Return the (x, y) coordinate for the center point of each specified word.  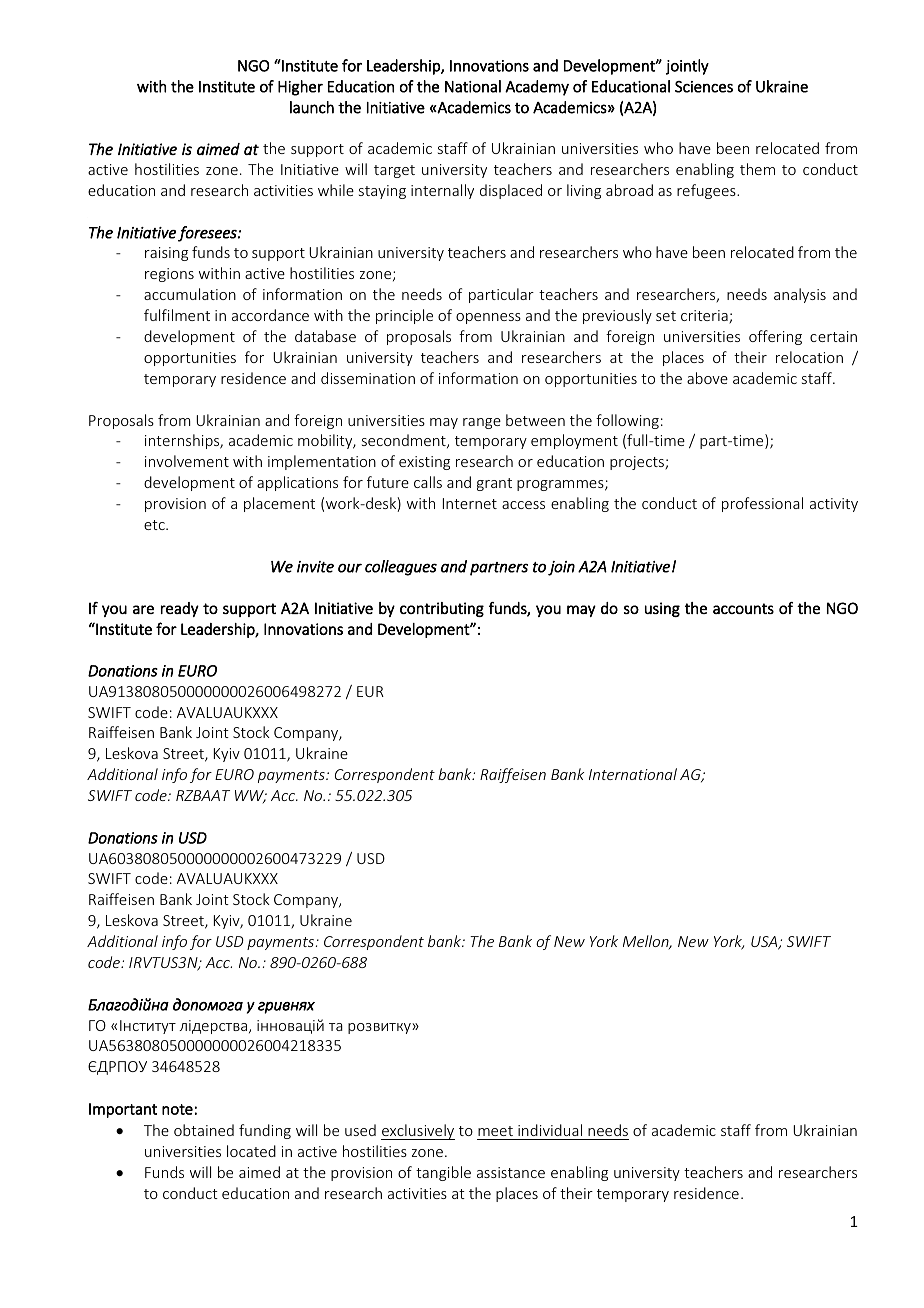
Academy (537, 88)
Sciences (704, 87)
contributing (442, 609)
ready (180, 609)
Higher (300, 88)
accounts (743, 608)
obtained (204, 1130)
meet (495, 1131)
